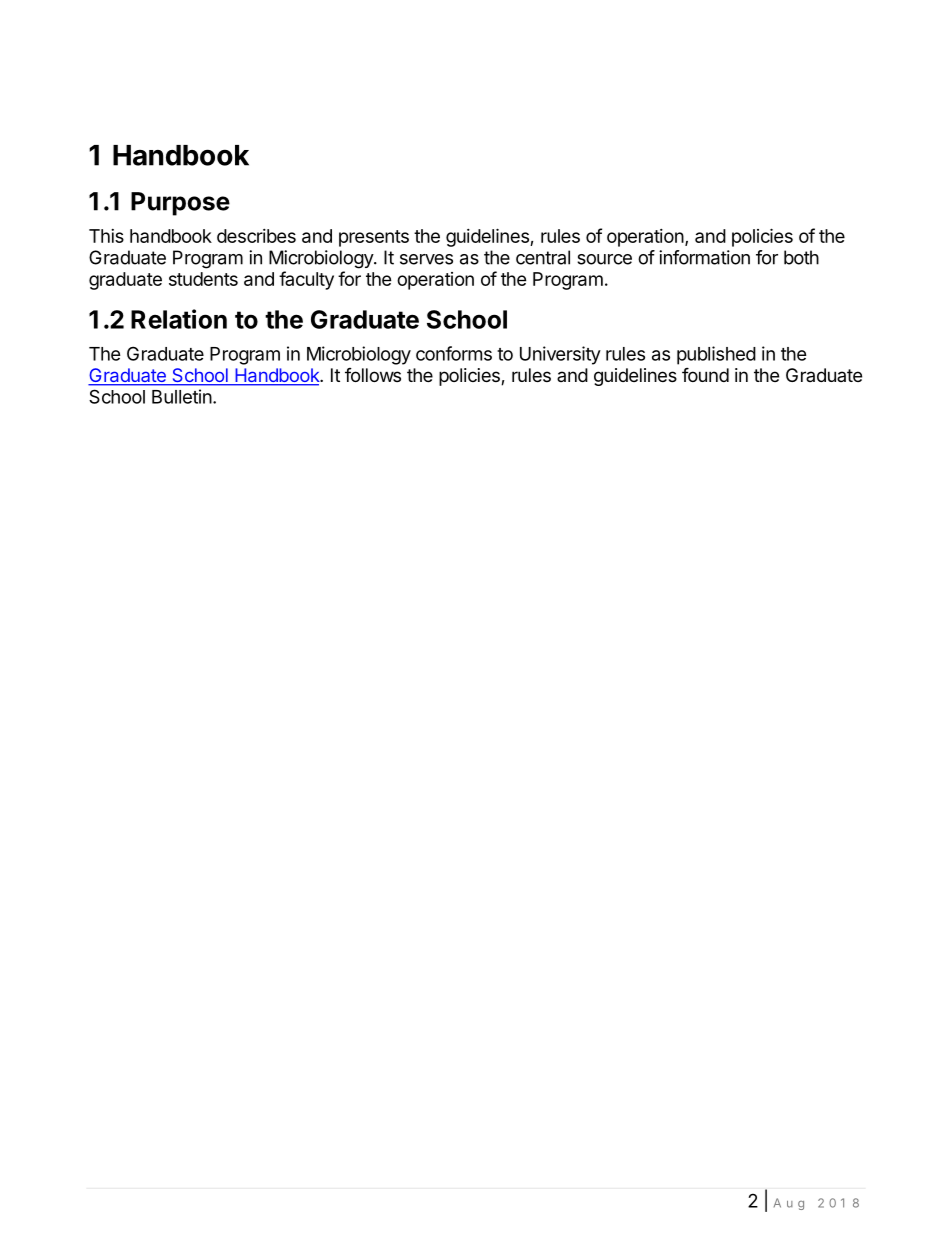 Image resolution: width=952 pixels, height=1233 pixels. I want to click on Aug, so click(789, 1204).
